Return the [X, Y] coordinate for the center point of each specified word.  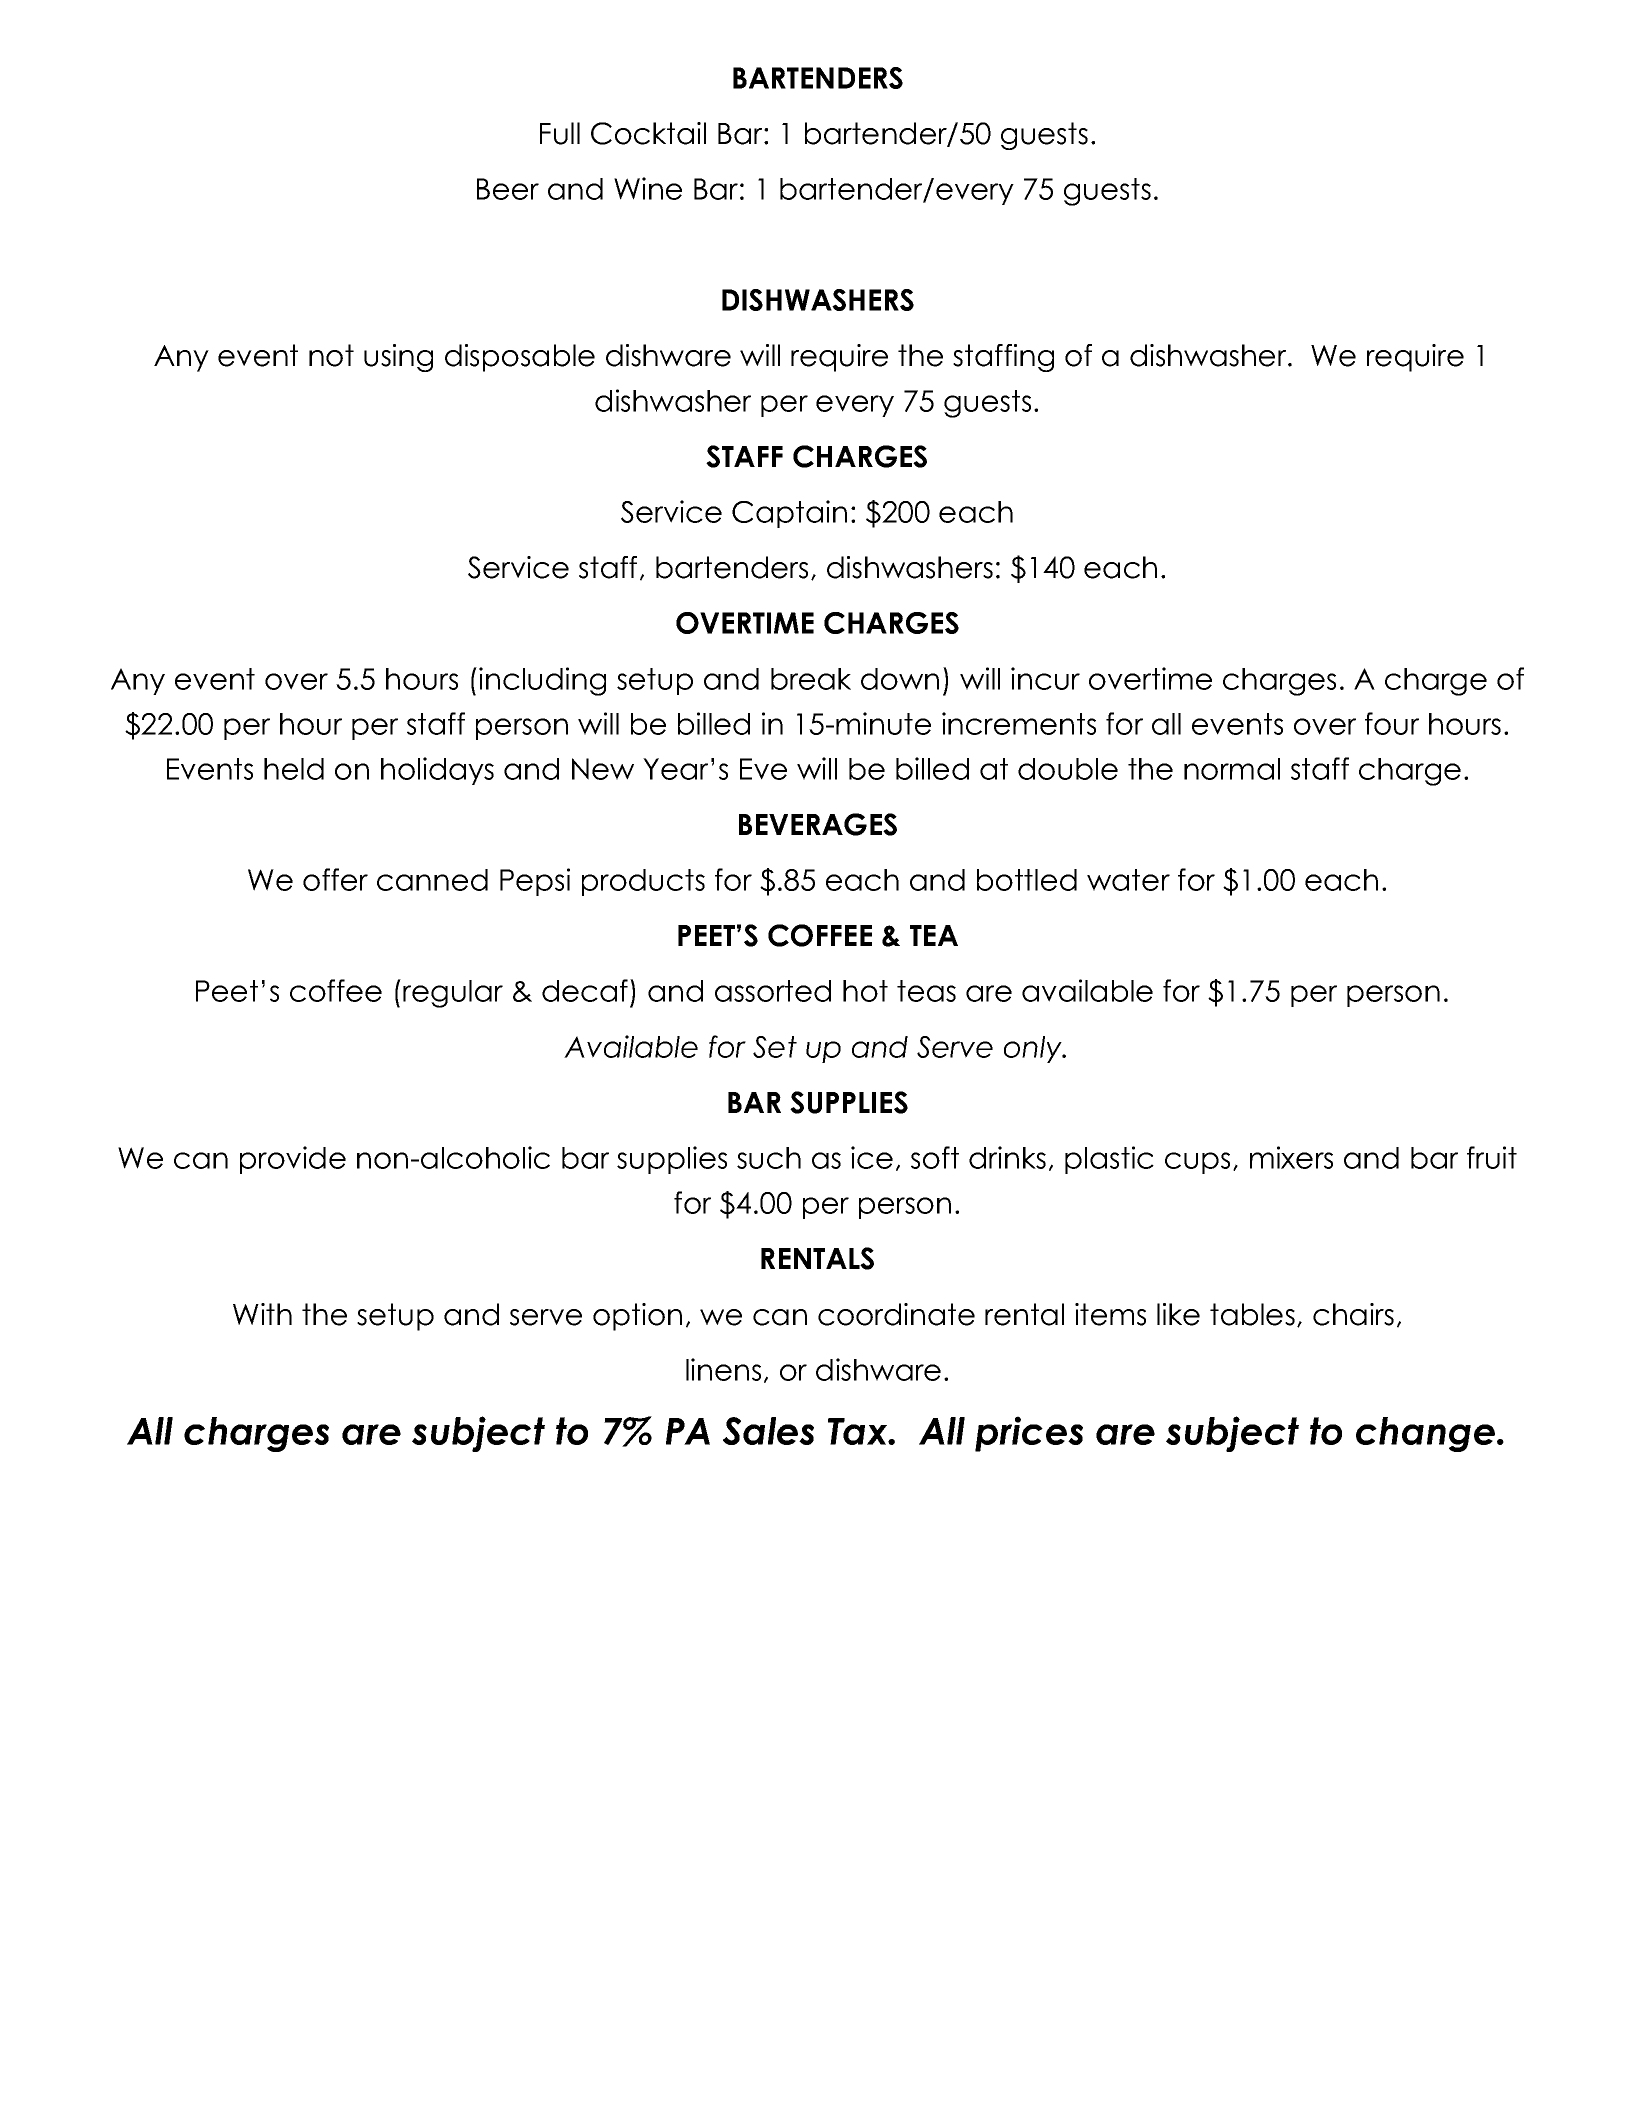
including [542, 681]
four [1392, 723]
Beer [508, 189]
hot [865, 991]
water [1128, 880]
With [262, 1314]
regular [453, 994]
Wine [648, 188]
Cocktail [648, 133]
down [900, 679]
